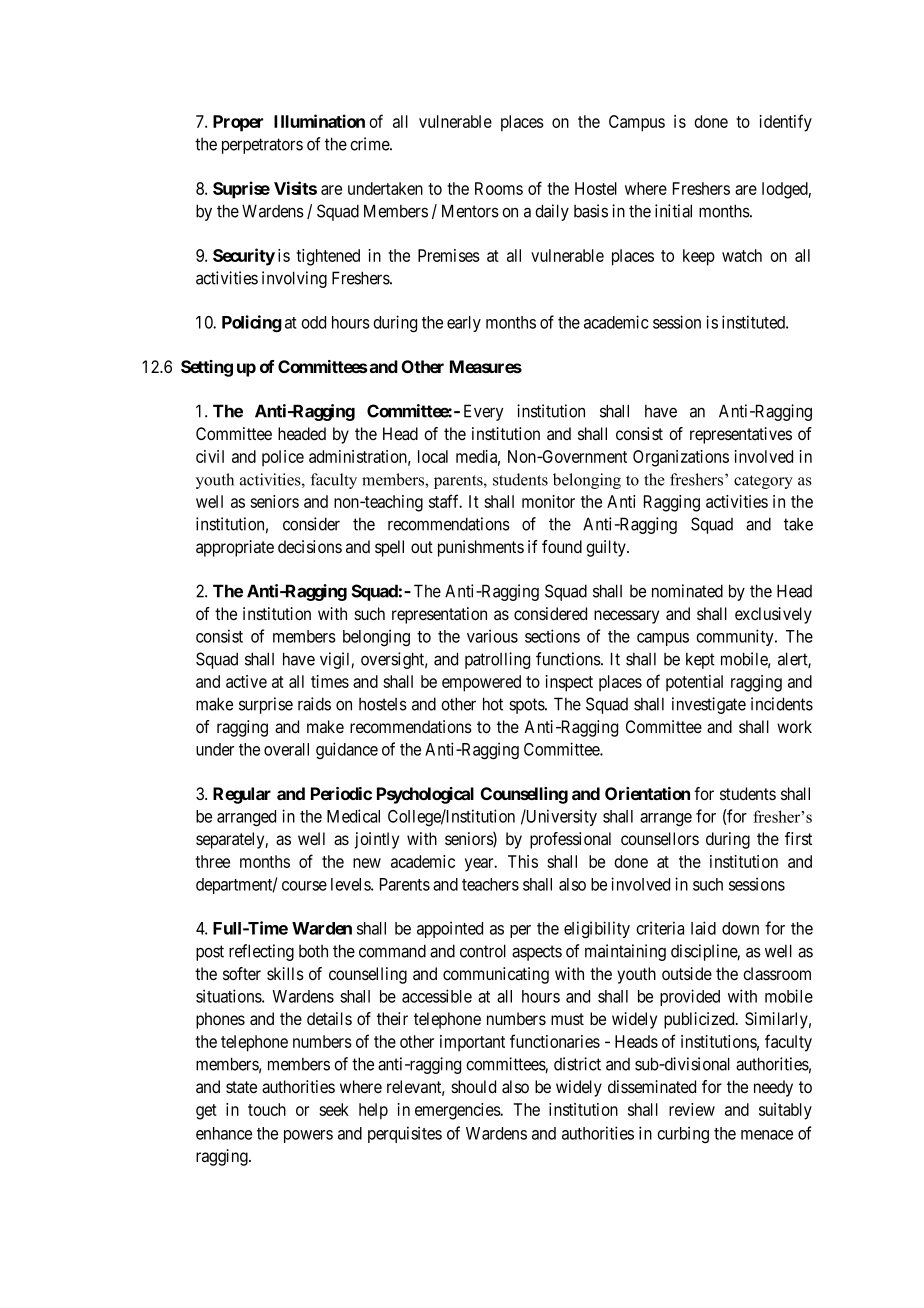 The height and width of the screenshot is (1308, 924). Describe the element at coordinates (262, 146) in the screenshot. I see `perpetrators` at that location.
